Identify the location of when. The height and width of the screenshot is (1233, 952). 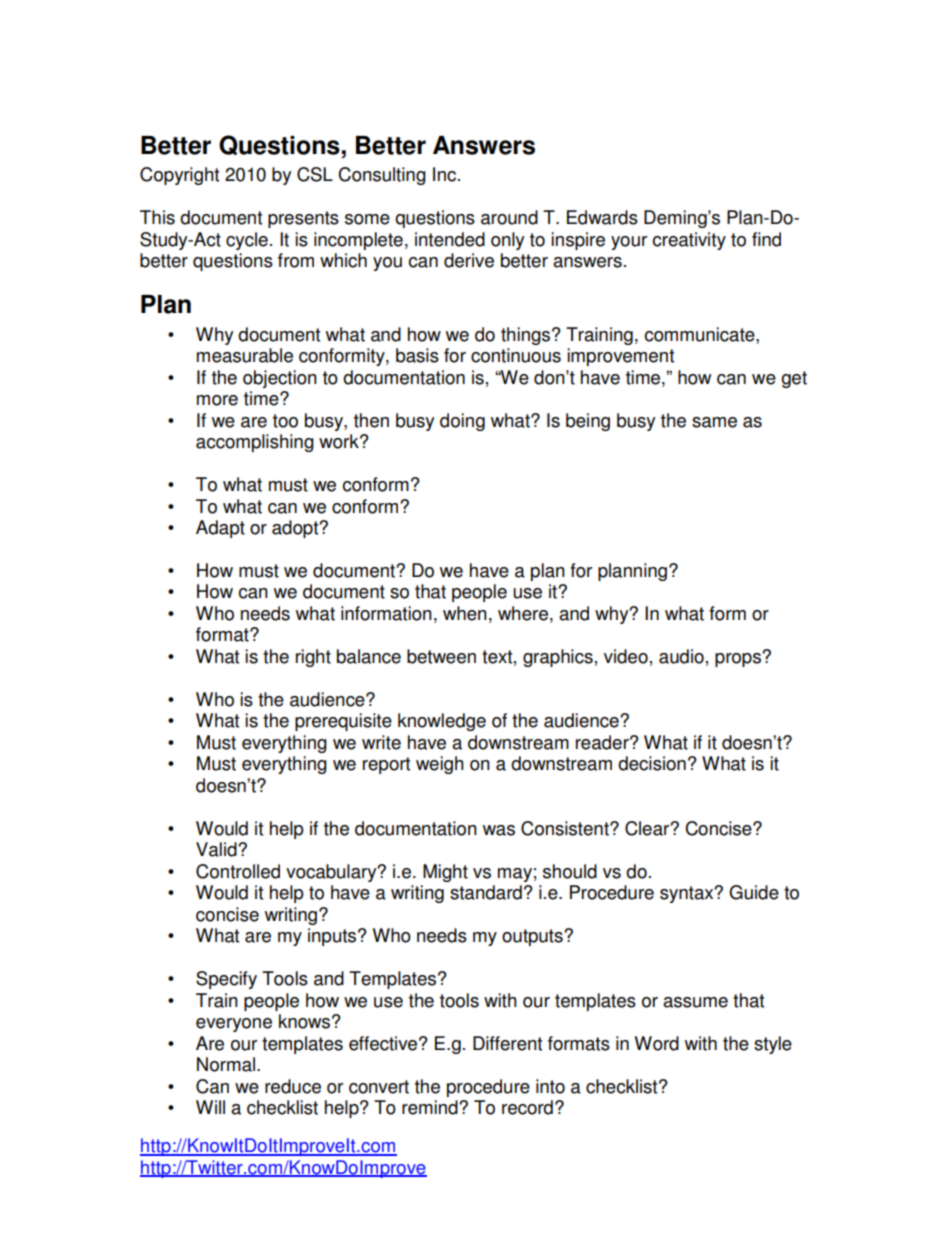
(465, 613).
